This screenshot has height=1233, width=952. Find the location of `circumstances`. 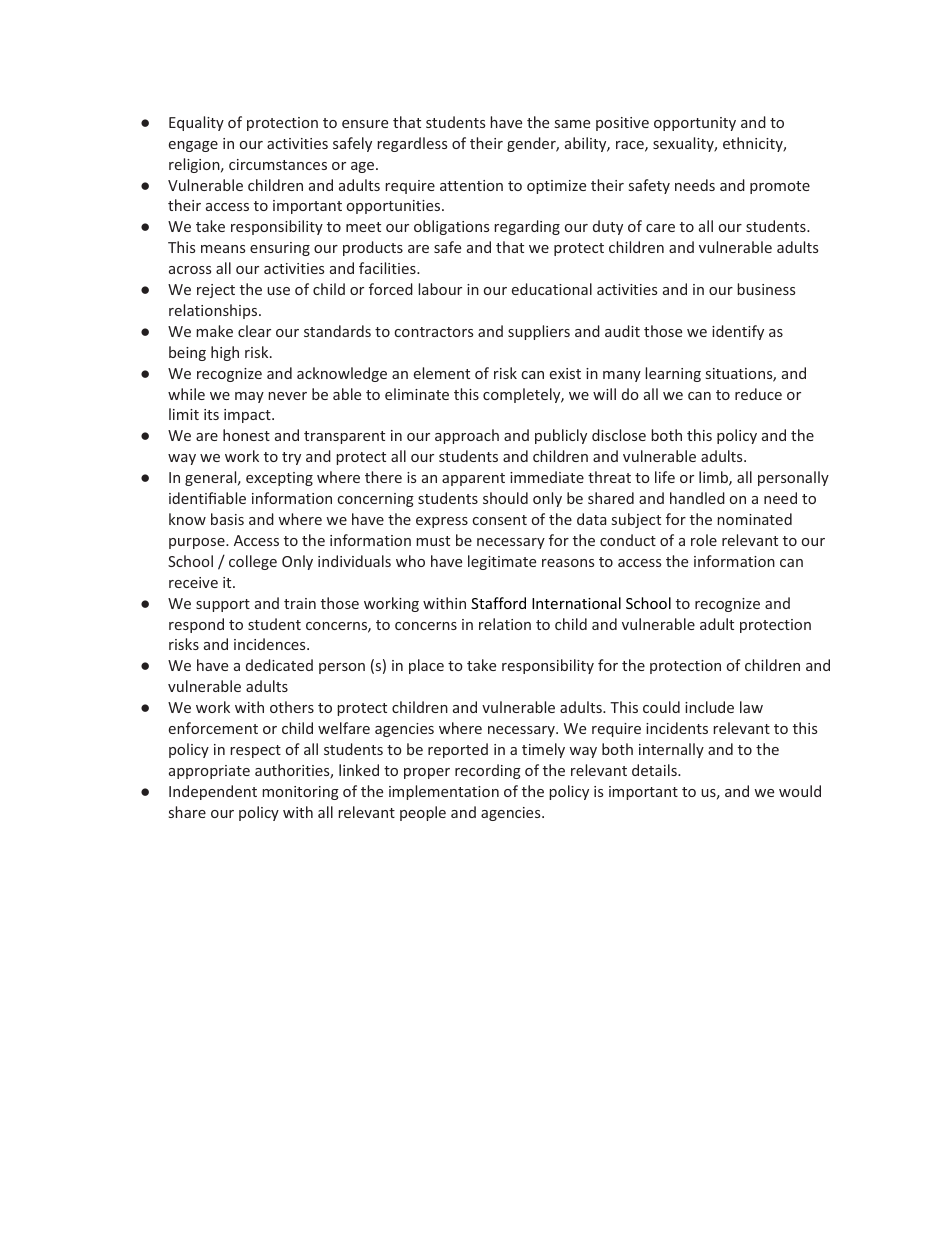

circumstances is located at coordinates (278, 164).
